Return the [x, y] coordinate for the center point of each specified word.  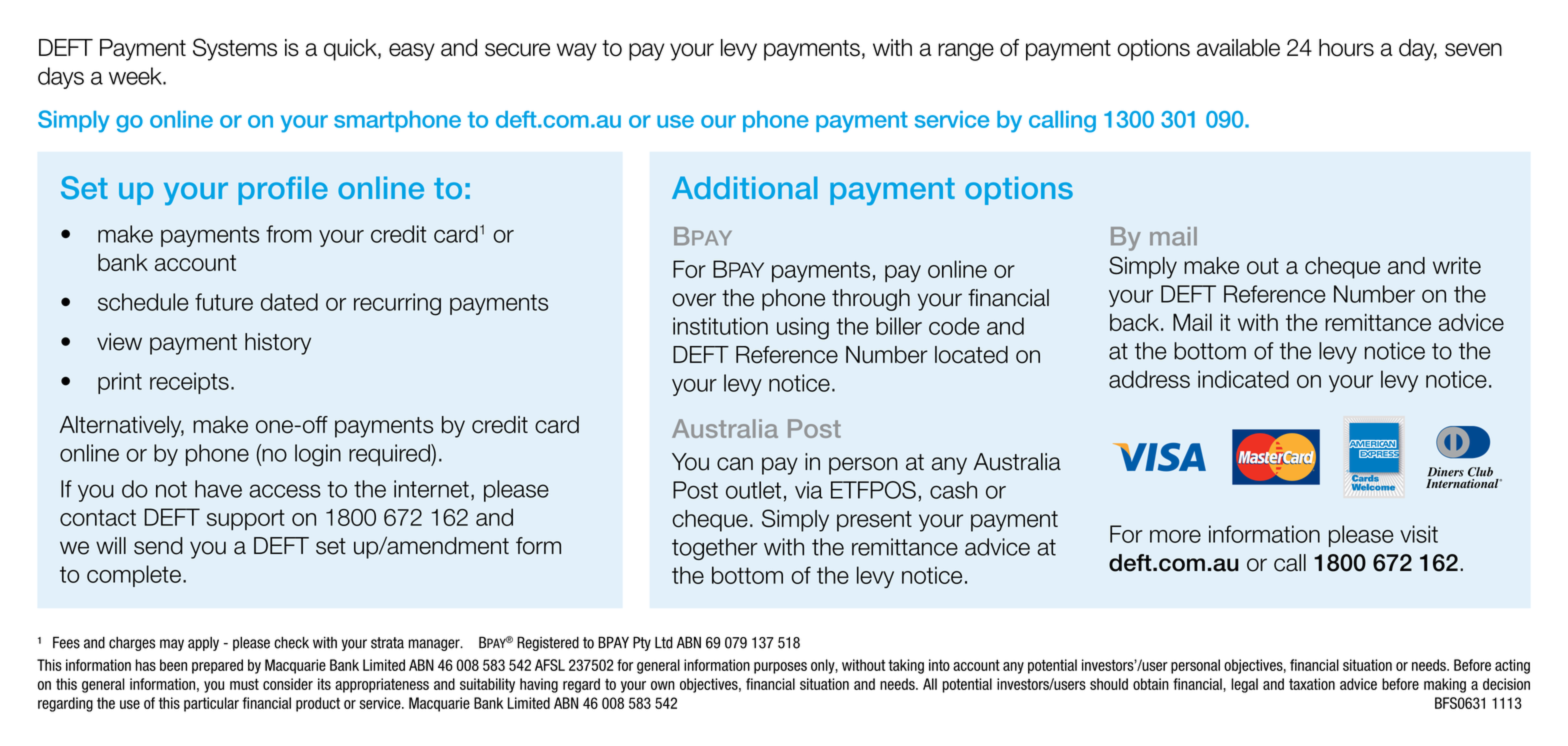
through [871, 300]
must [244, 684]
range [966, 52]
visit [1419, 534]
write [1457, 266]
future [224, 302]
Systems [235, 49]
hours [1346, 48]
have [218, 489]
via [809, 490]
